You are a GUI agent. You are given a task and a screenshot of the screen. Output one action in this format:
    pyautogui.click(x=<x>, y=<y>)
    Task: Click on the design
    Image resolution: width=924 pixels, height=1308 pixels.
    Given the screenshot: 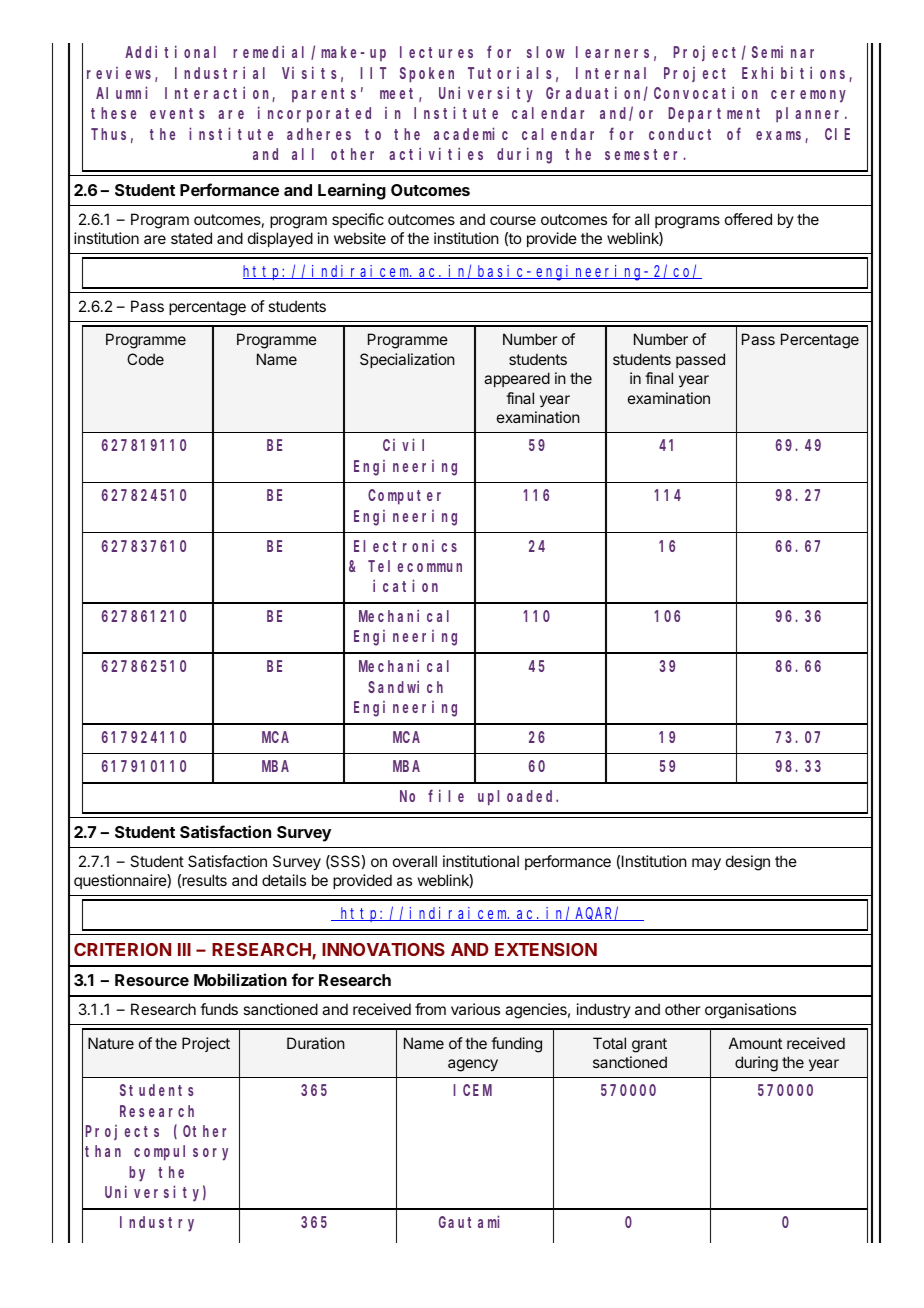 What is the action you would take?
    pyautogui.click(x=748, y=863)
